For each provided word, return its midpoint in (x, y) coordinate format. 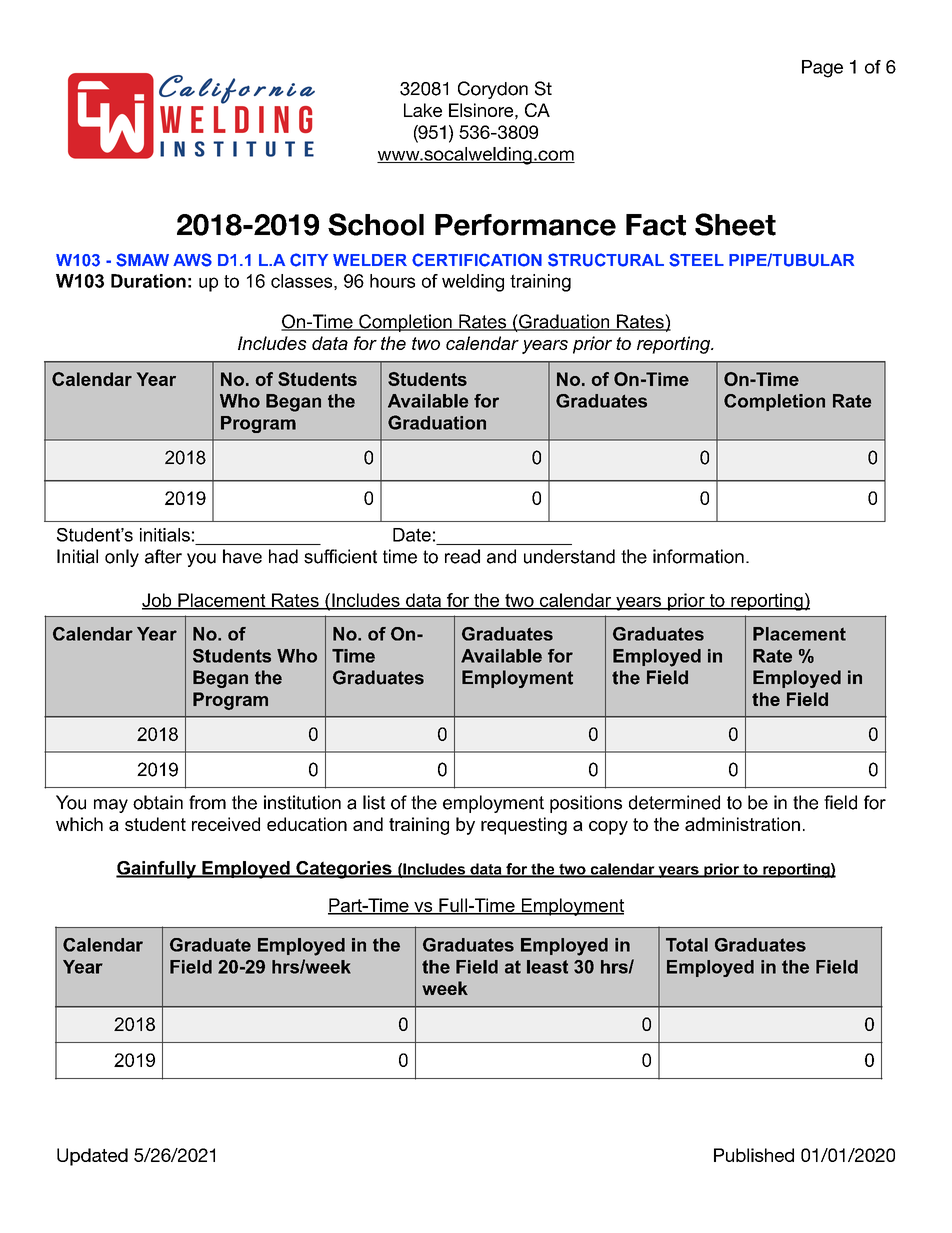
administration (742, 824)
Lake (423, 110)
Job (158, 601)
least (547, 967)
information (698, 556)
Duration (148, 281)
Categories (344, 870)
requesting (524, 826)
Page (822, 69)
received (226, 824)
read (462, 556)
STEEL (696, 260)
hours (392, 281)
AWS (192, 260)
